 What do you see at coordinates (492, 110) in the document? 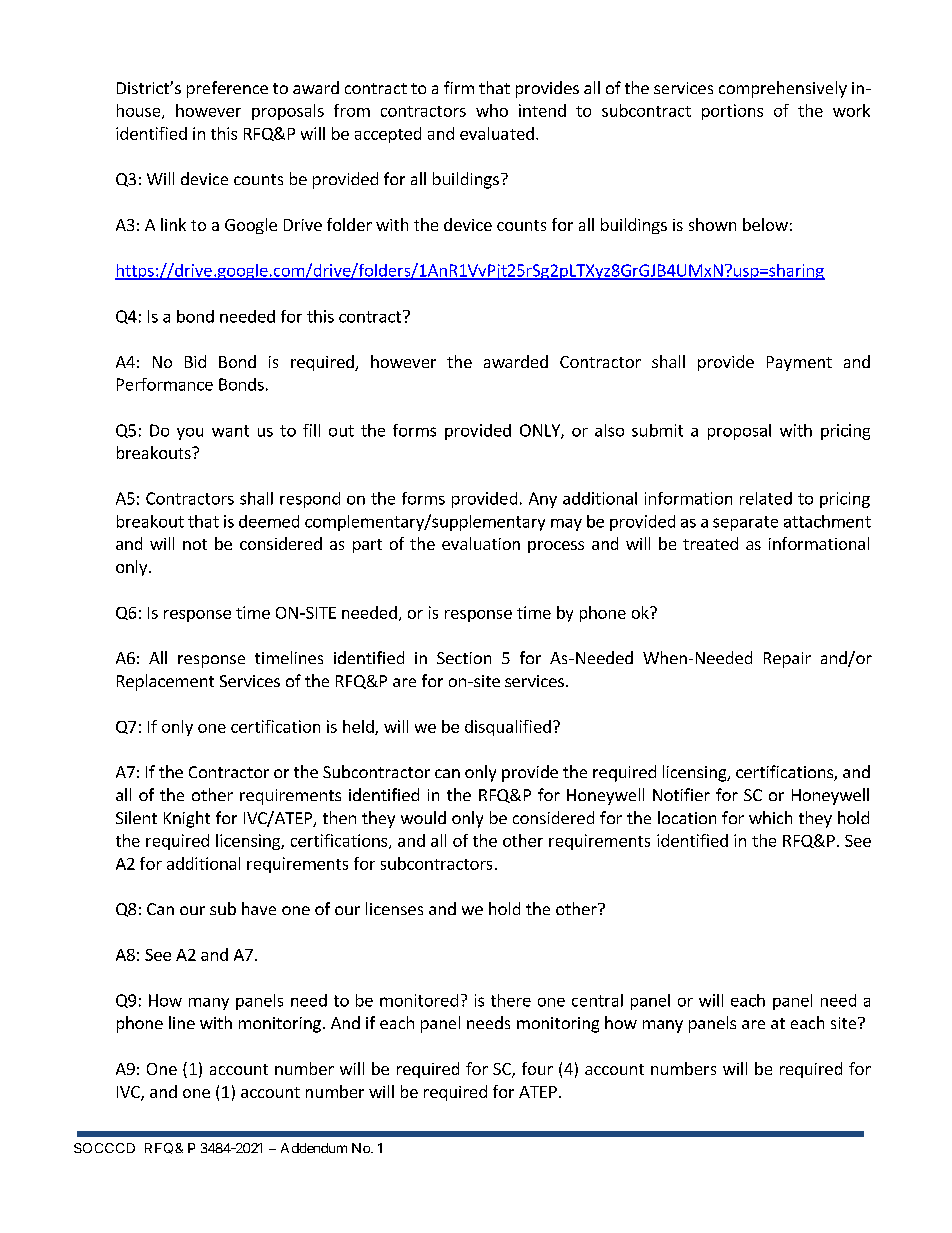
I see `who` at bounding box center [492, 110].
